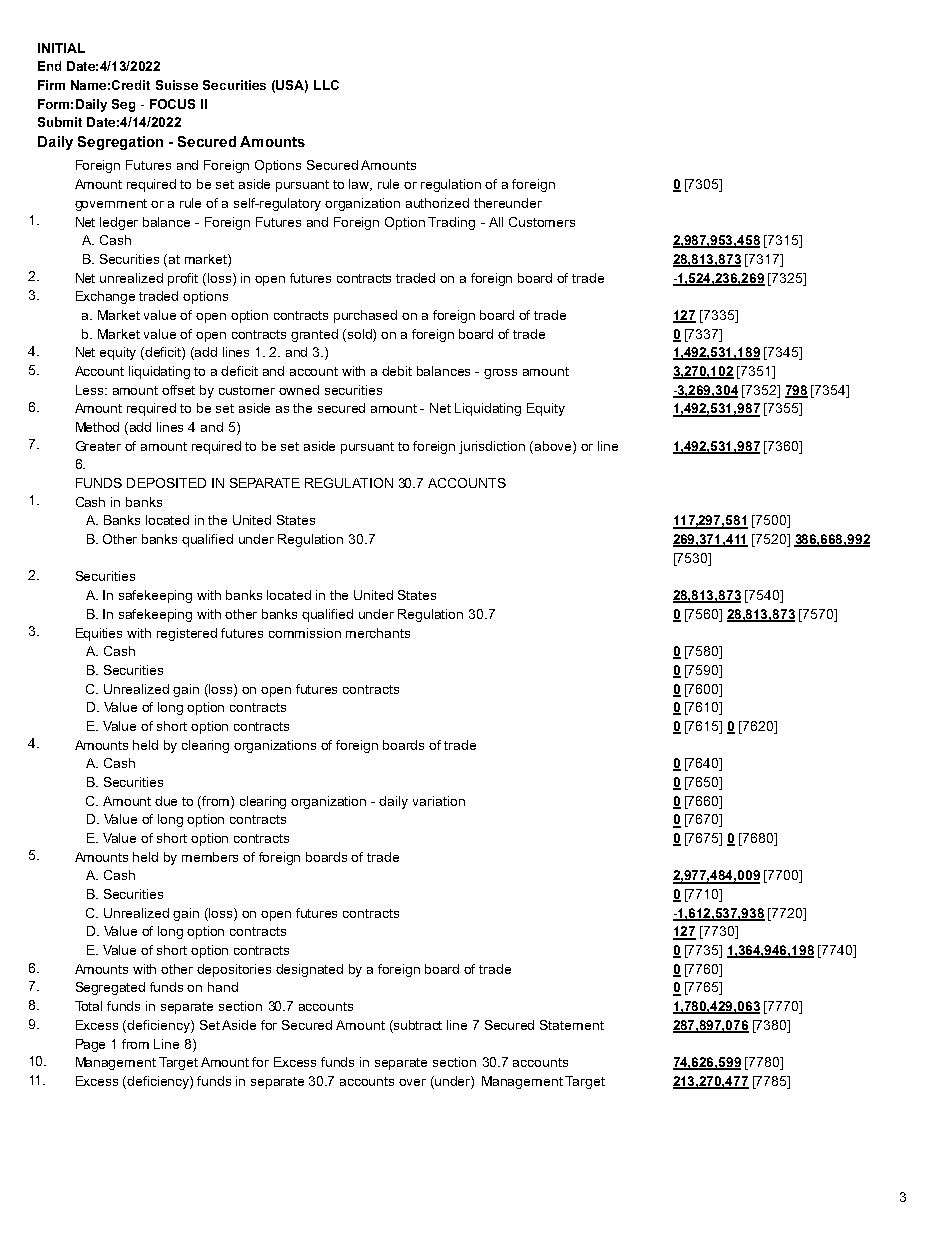  I want to click on INITIAL, so click(61, 48).
